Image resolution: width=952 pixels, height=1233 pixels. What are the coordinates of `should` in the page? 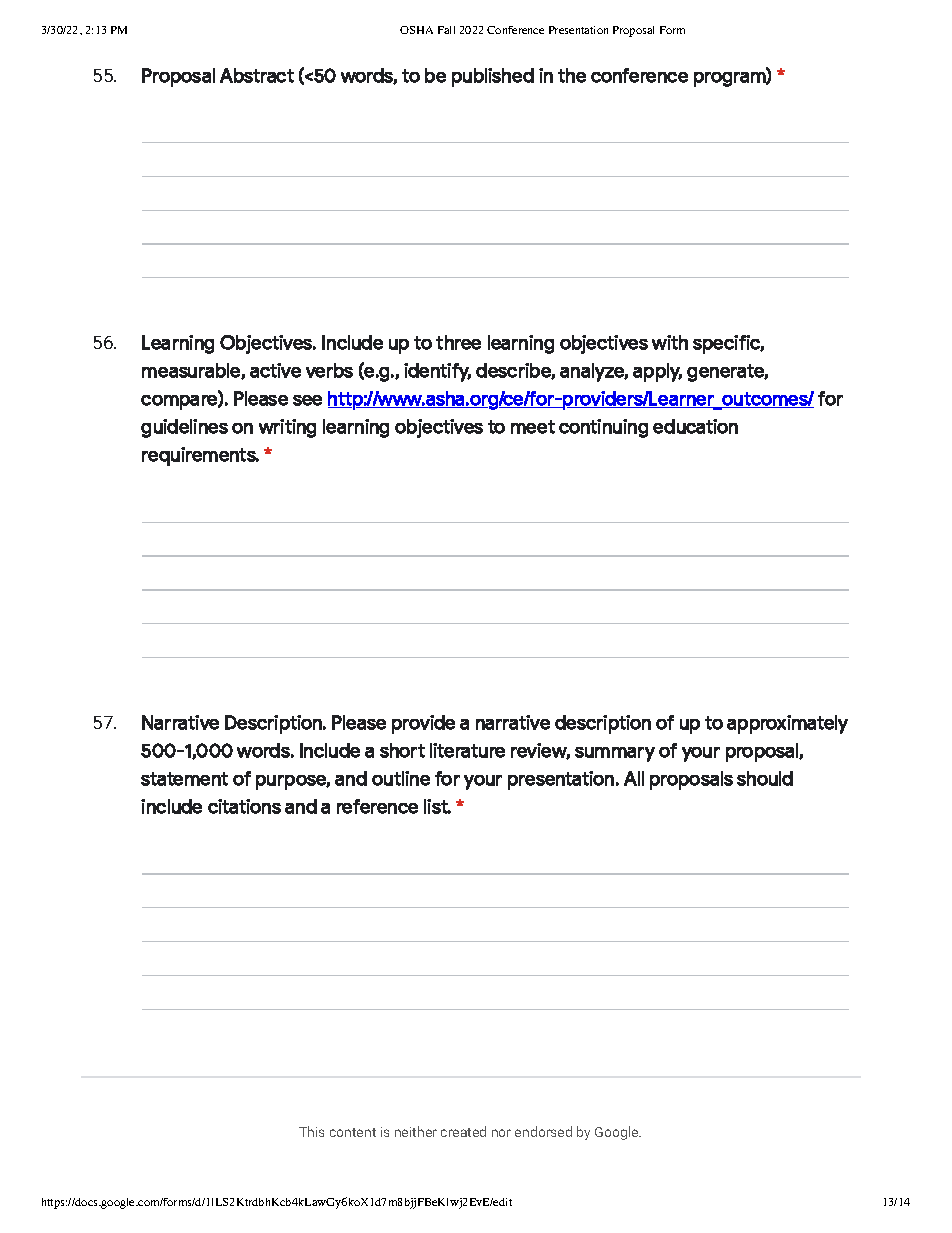 It's located at (765, 778).
